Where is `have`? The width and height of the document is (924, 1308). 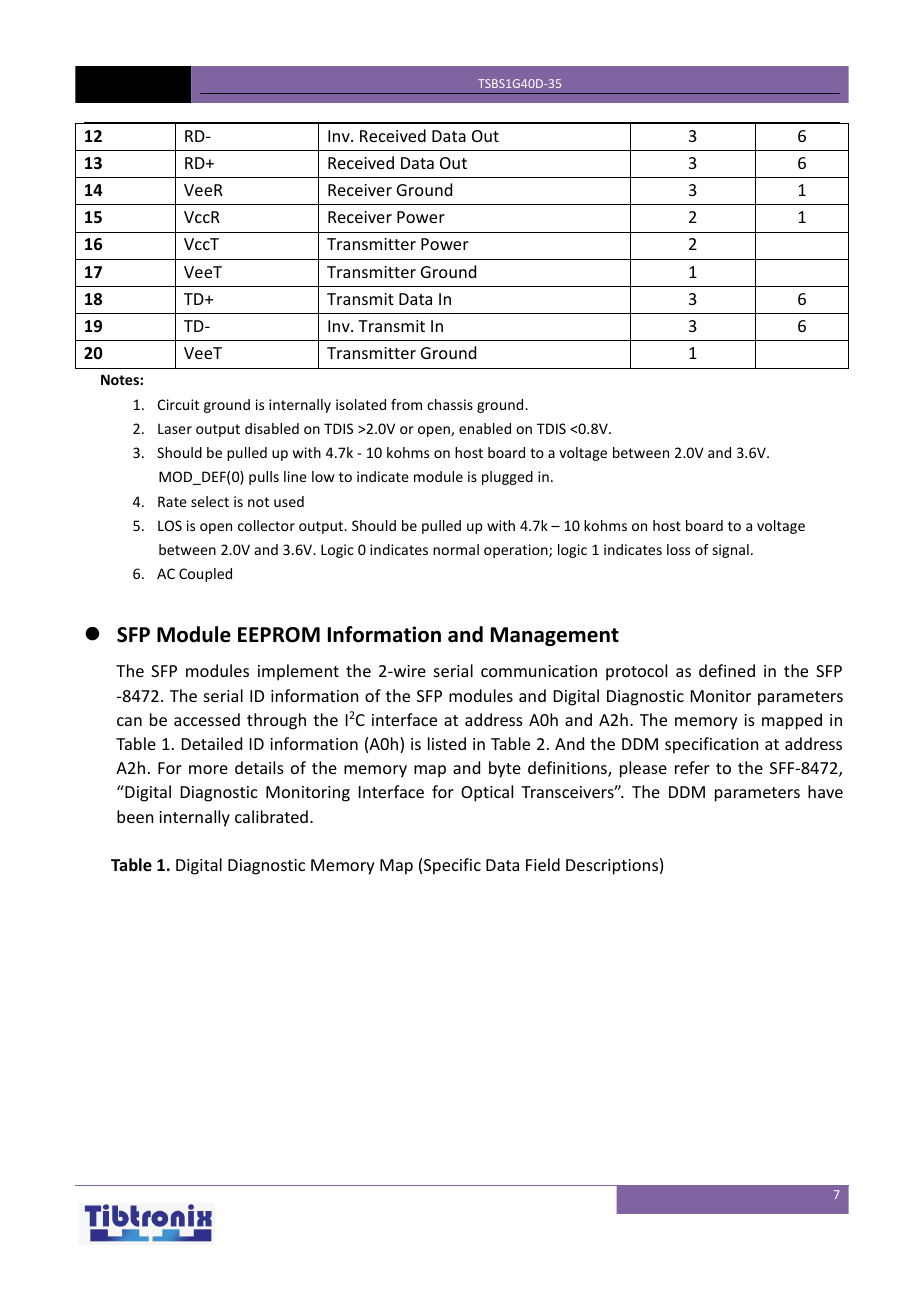 have is located at coordinates (825, 791).
